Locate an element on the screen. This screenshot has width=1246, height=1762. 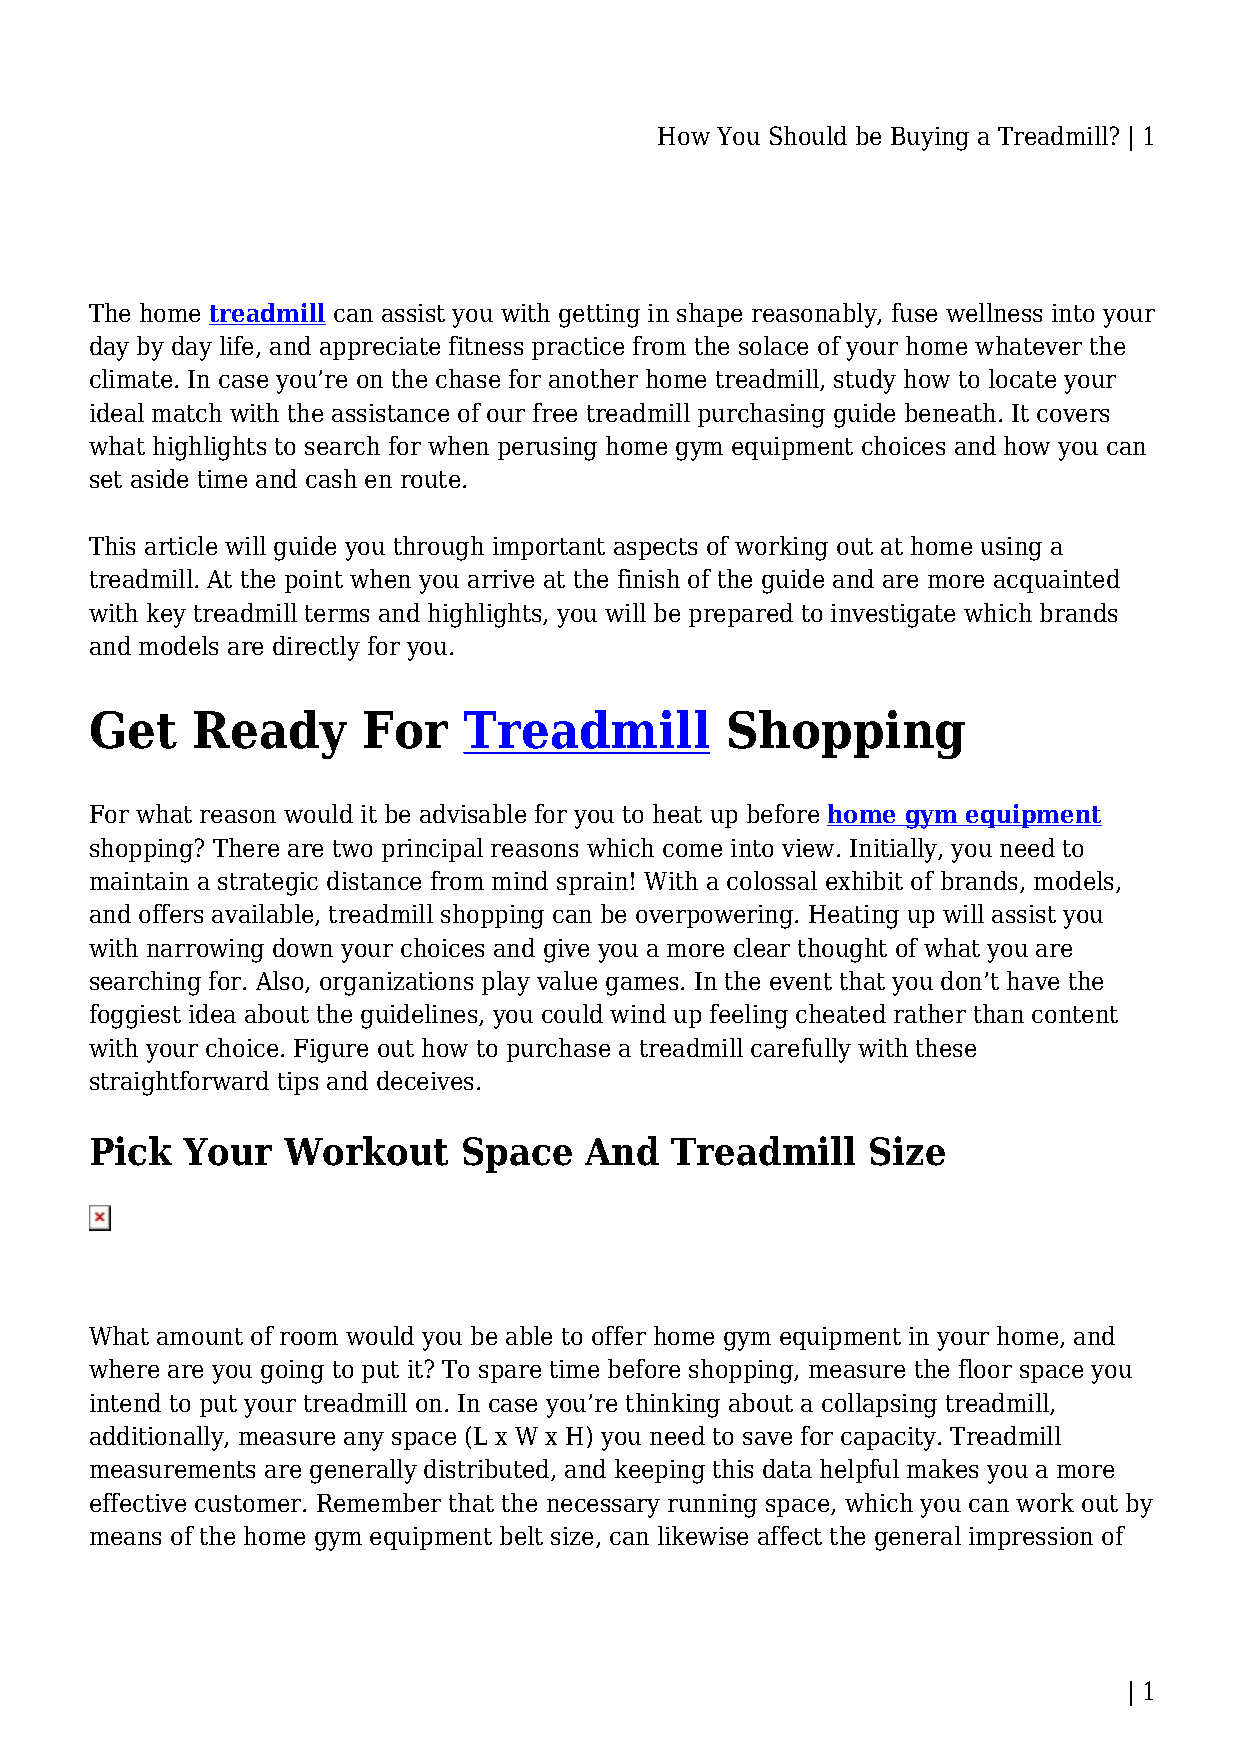
life is located at coordinates (238, 347).
